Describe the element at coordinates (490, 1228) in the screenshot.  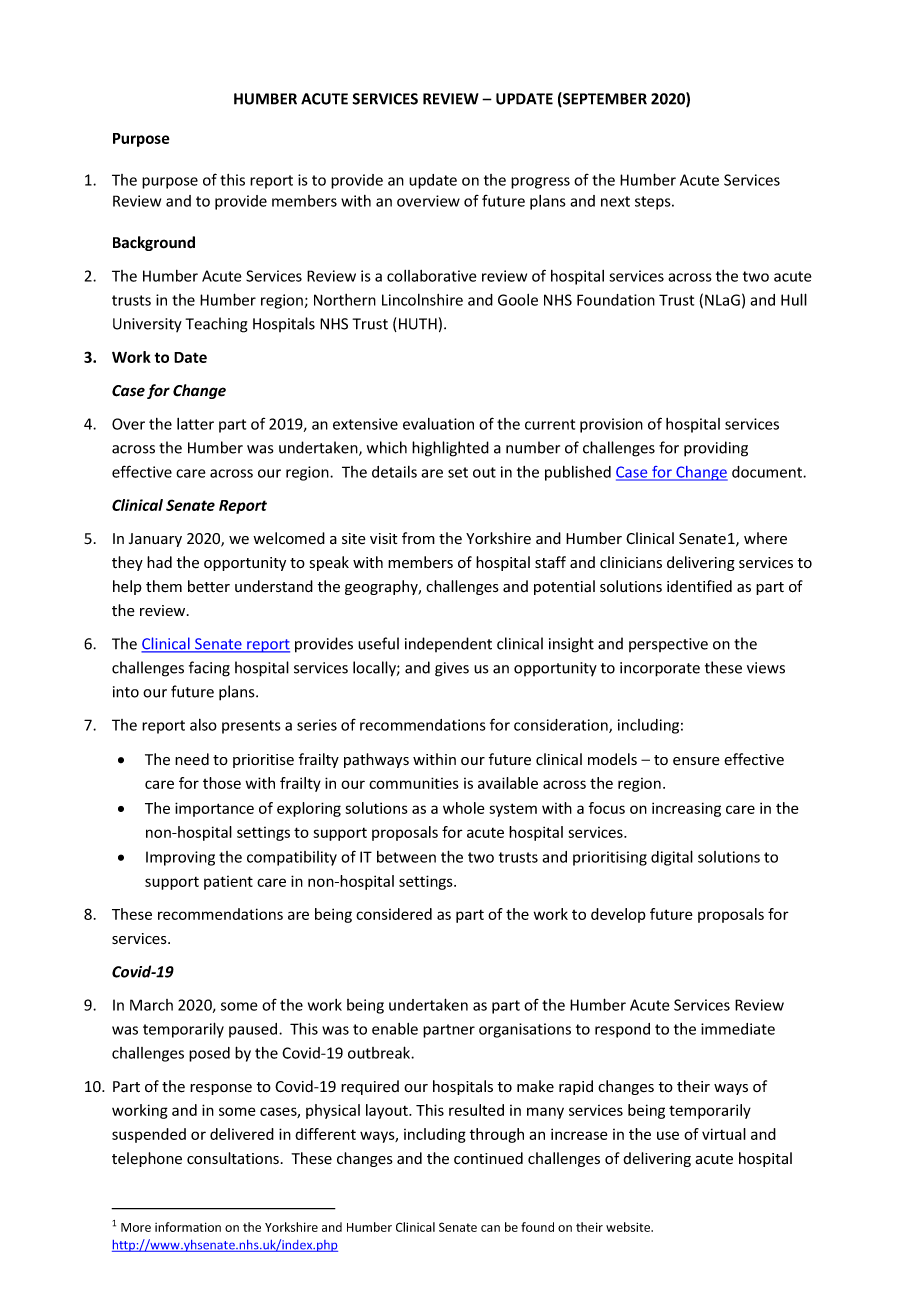
I see `can` at that location.
